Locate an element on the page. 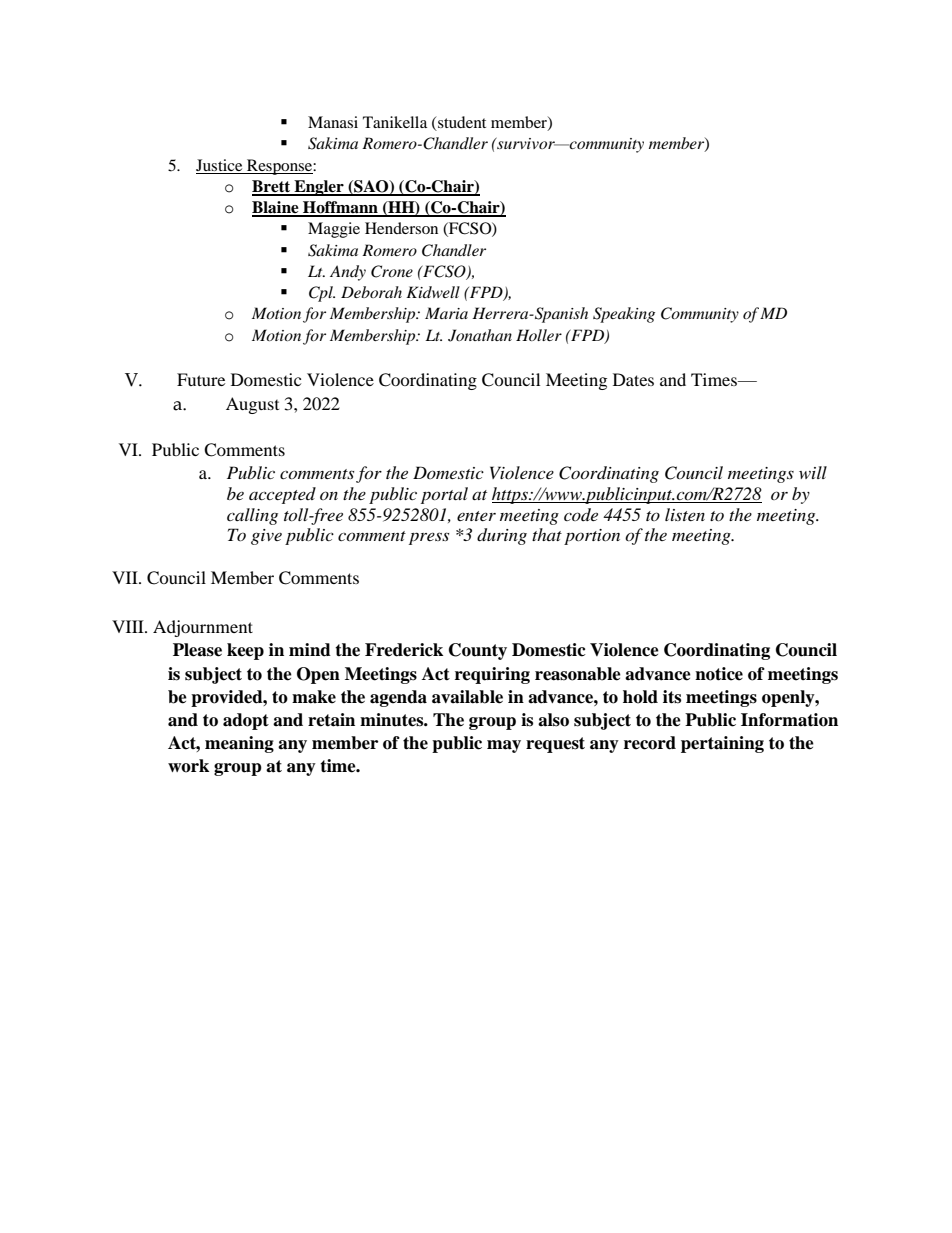 Image resolution: width=952 pixels, height=1233 pixels. Jonathan is located at coordinates (480, 335).
